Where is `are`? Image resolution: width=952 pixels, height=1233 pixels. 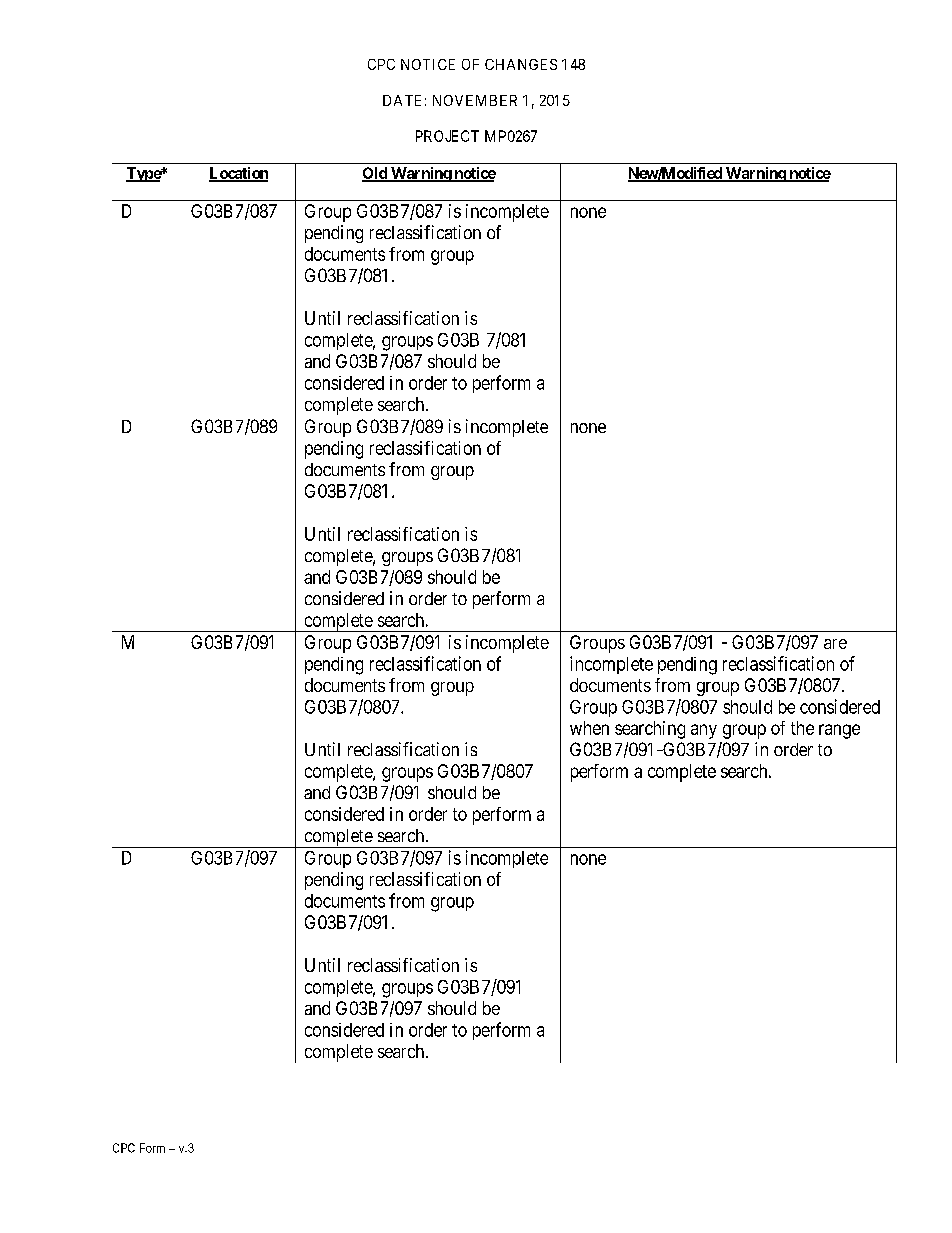 are is located at coordinates (835, 644).
